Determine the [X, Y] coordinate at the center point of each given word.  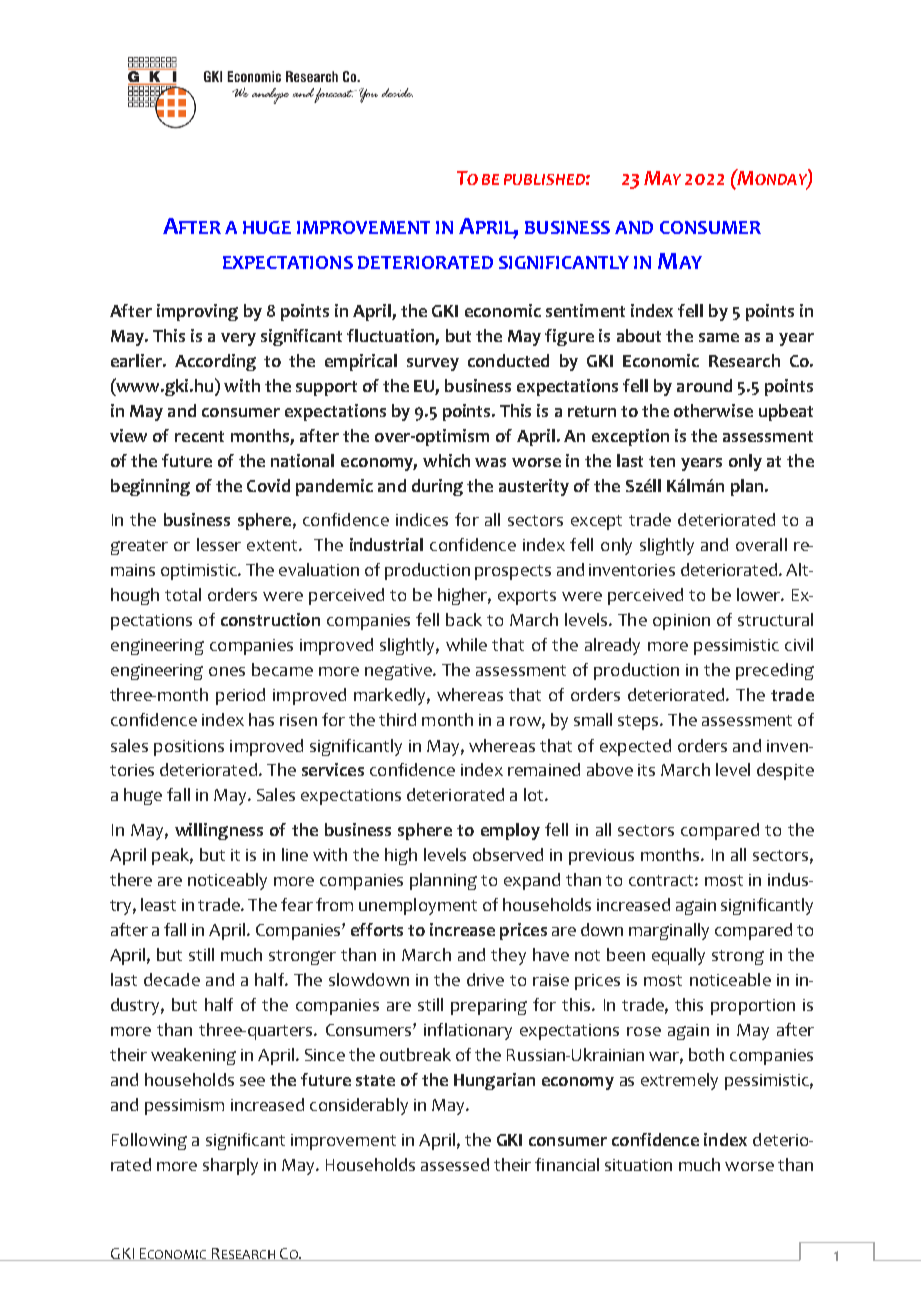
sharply [230, 1166]
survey [433, 364]
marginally [669, 931]
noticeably [227, 881]
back [464, 619]
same [719, 337]
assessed [455, 1164]
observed [508, 854]
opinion [681, 622]
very [238, 339]
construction [270, 619]
